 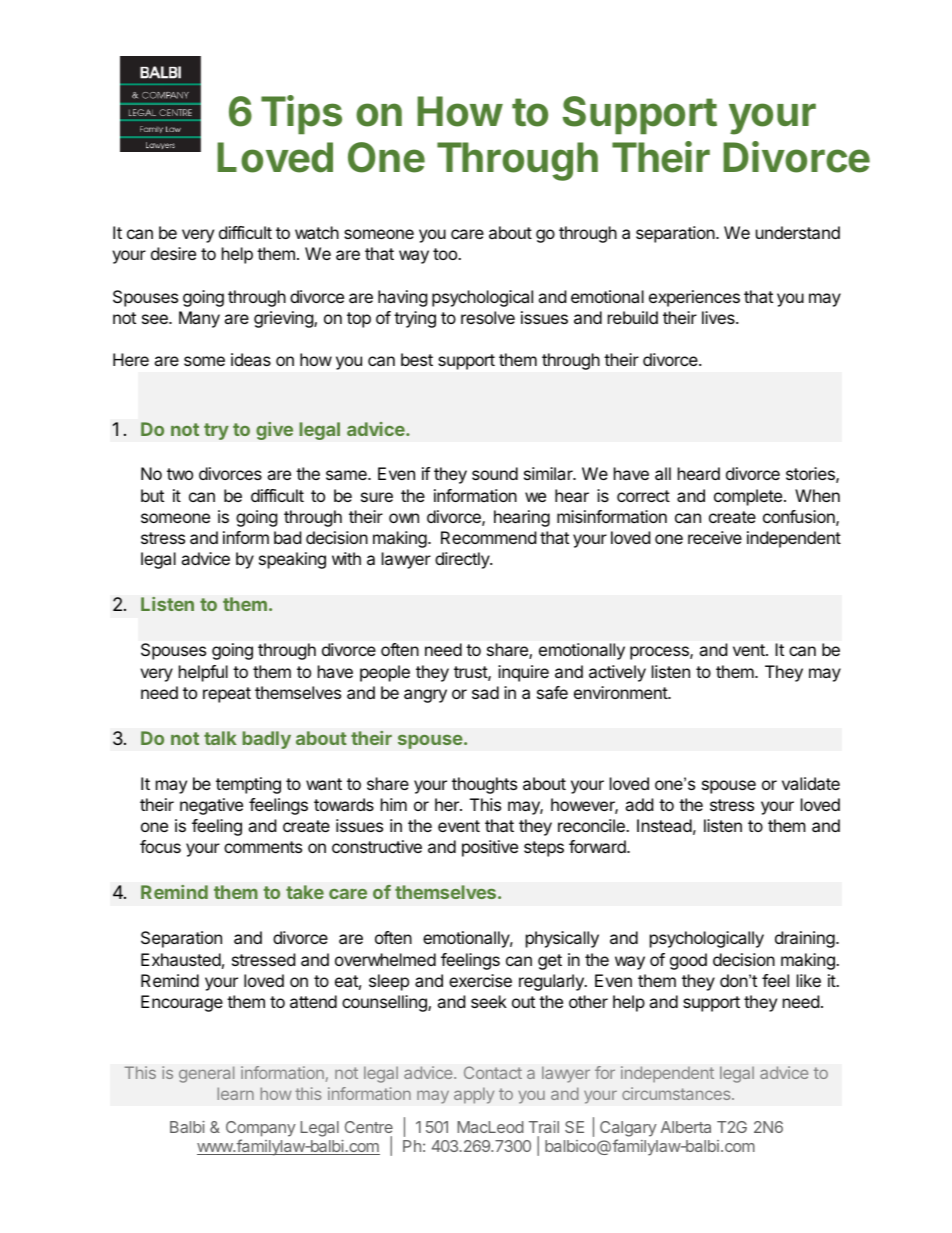 What do you see at coordinates (301, 114) in the screenshot?
I see `Tips` at bounding box center [301, 114].
